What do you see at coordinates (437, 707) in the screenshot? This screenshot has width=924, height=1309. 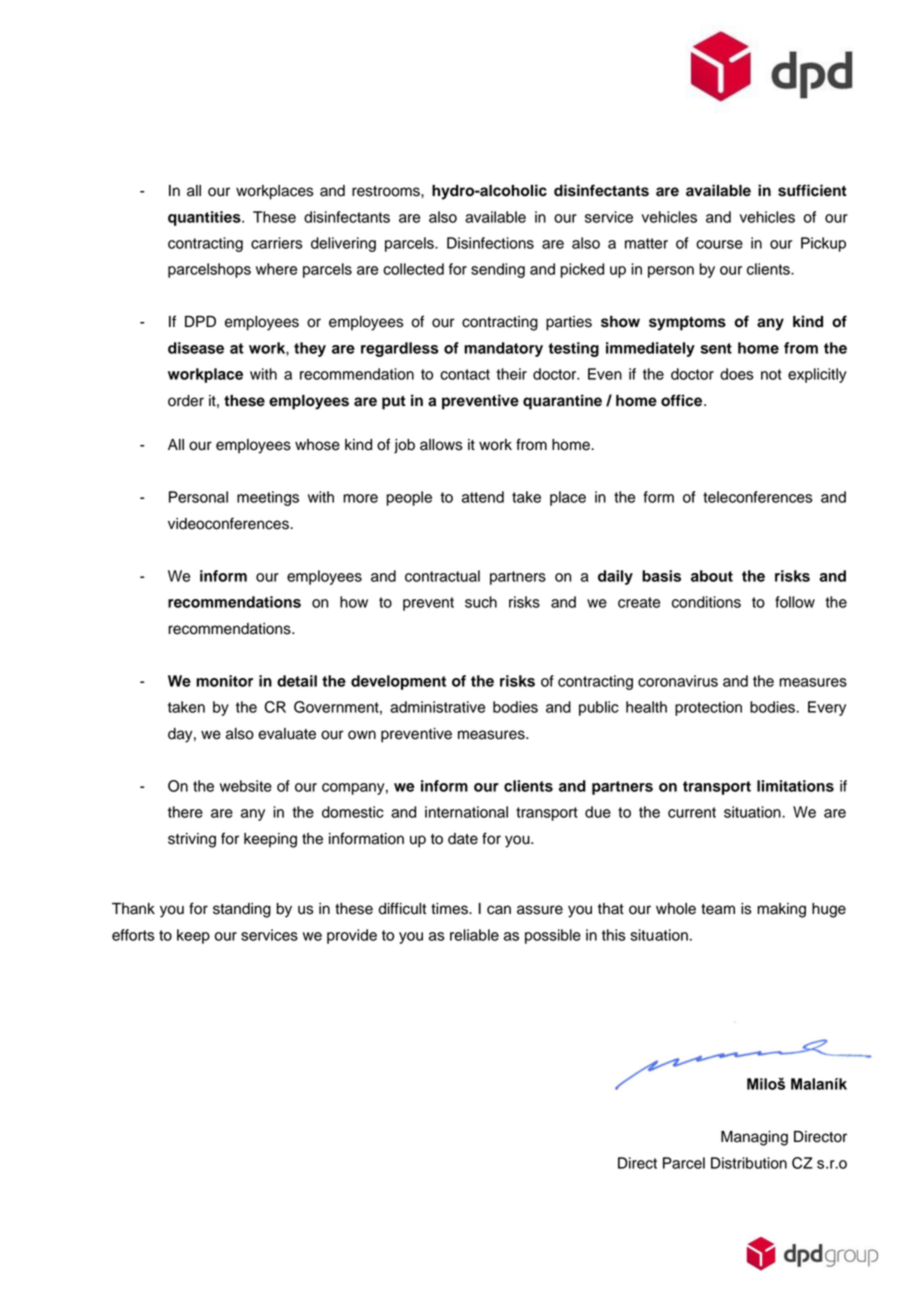 I see `administrative` at bounding box center [437, 707].
